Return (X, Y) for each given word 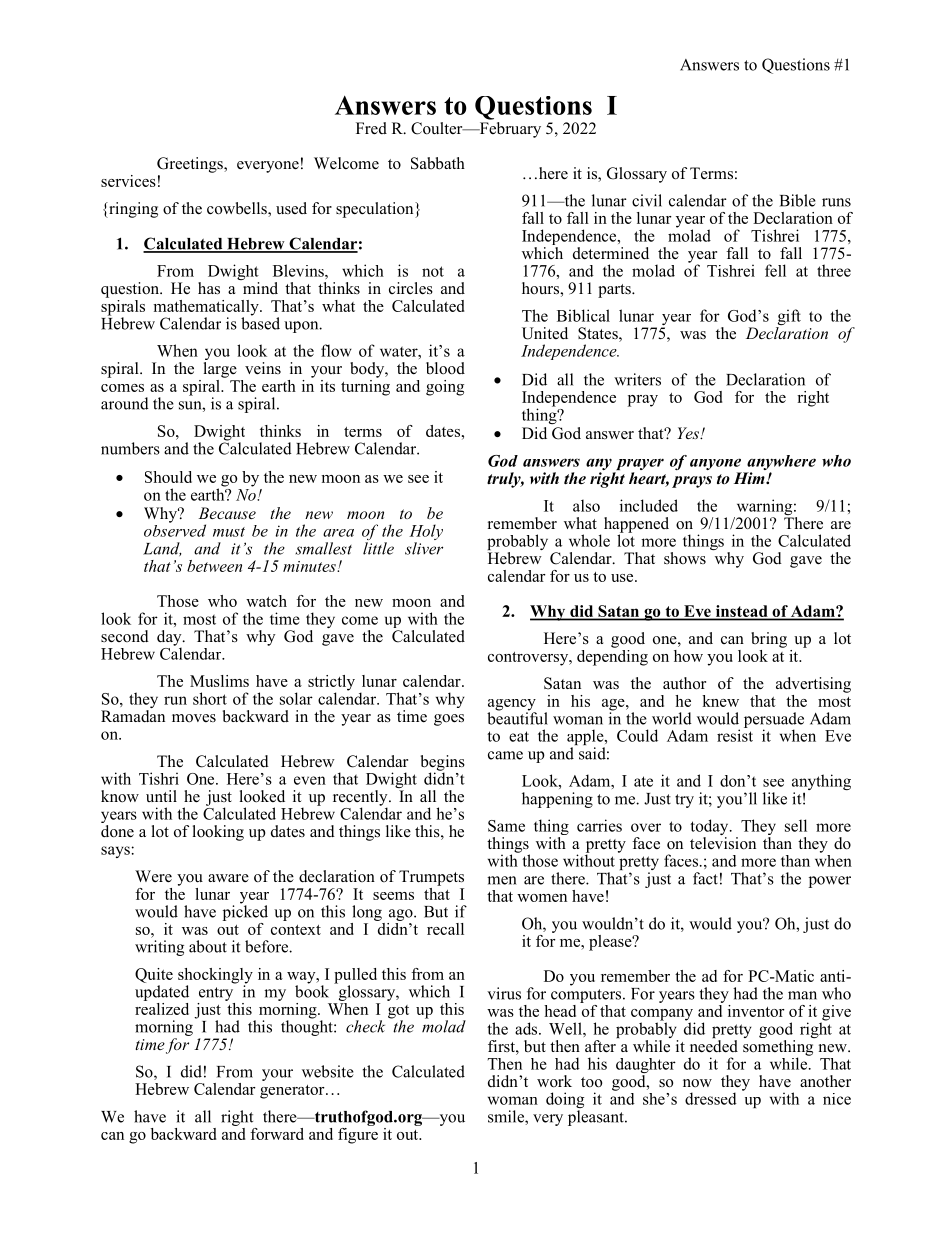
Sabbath (438, 163)
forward (277, 1134)
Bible (798, 200)
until (161, 796)
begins (443, 764)
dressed (711, 1098)
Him (750, 478)
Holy (426, 533)
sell (796, 825)
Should (168, 477)
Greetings (191, 165)
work (554, 1081)
